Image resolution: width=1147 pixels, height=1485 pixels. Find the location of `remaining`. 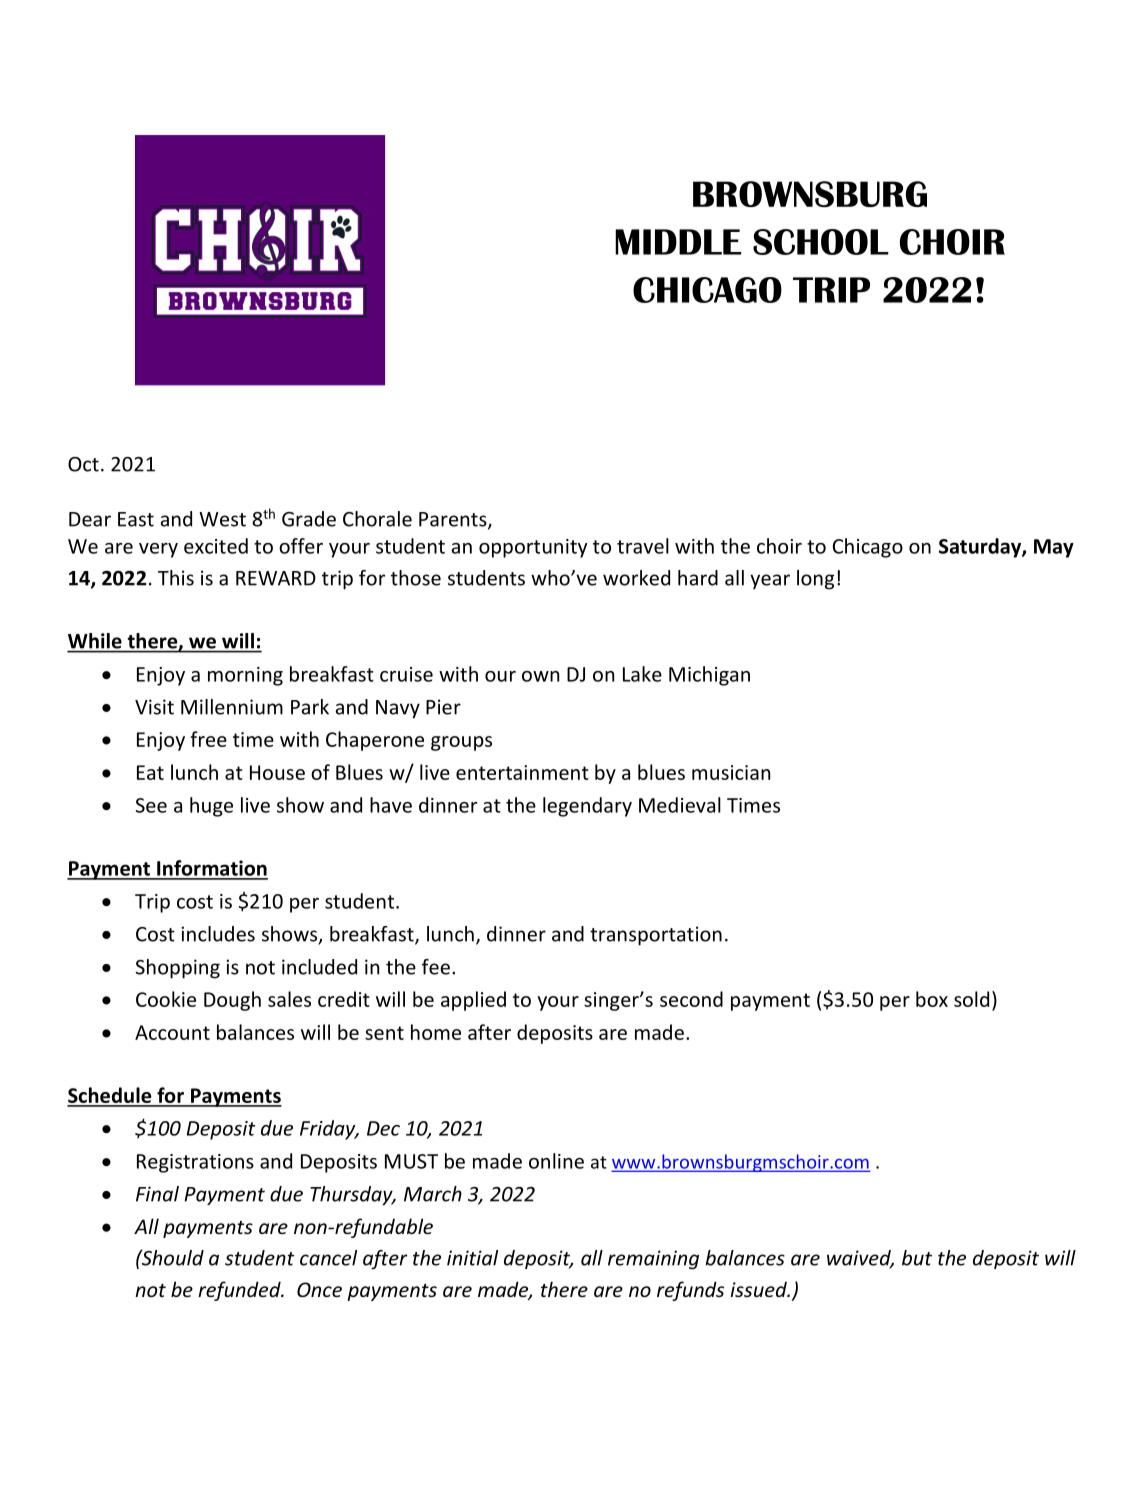

remaining is located at coordinates (653, 1260).
